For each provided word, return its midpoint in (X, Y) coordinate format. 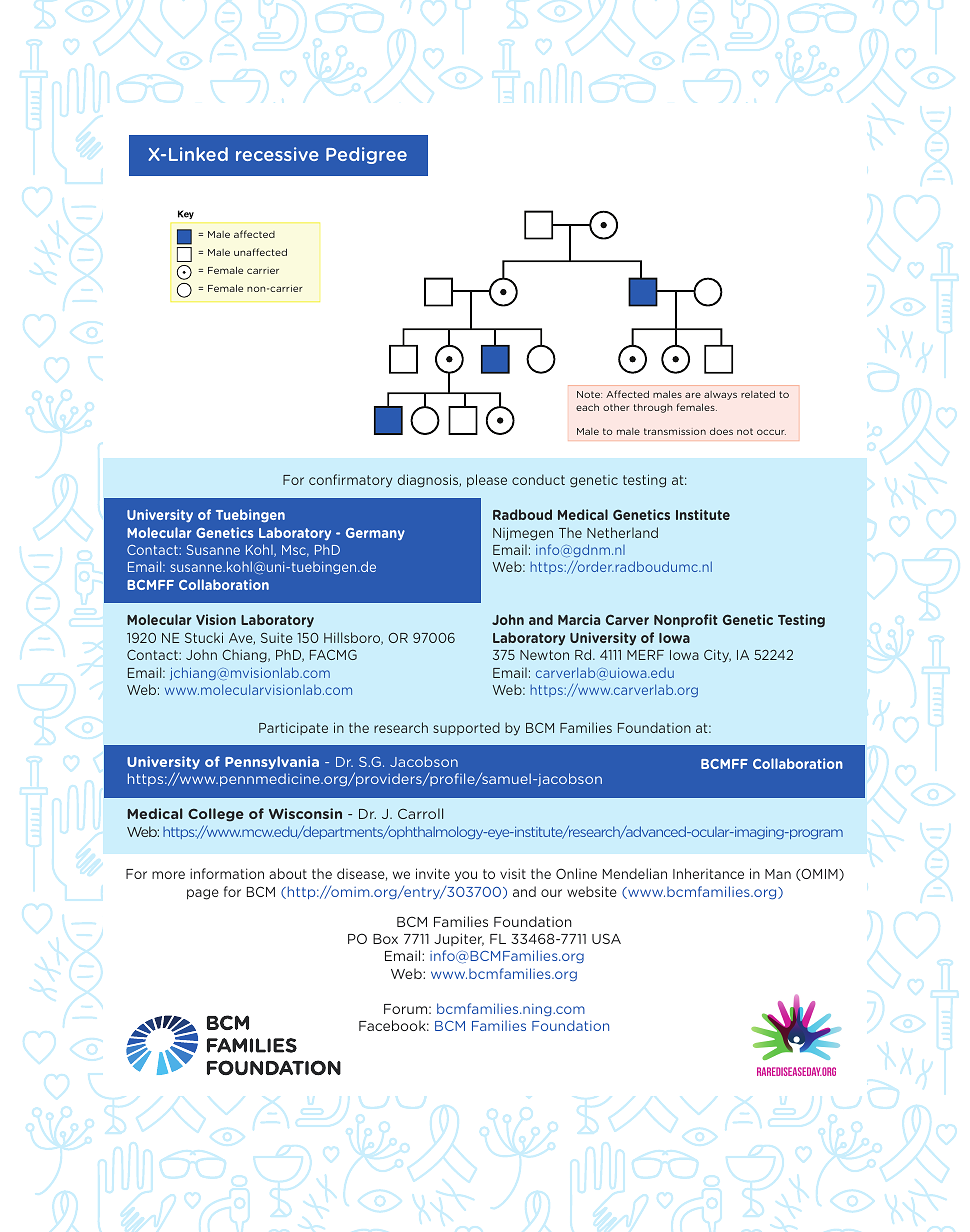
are (693, 395)
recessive (277, 154)
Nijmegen (523, 534)
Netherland (622, 532)
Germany (375, 534)
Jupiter (459, 939)
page (203, 894)
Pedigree (366, 155)
